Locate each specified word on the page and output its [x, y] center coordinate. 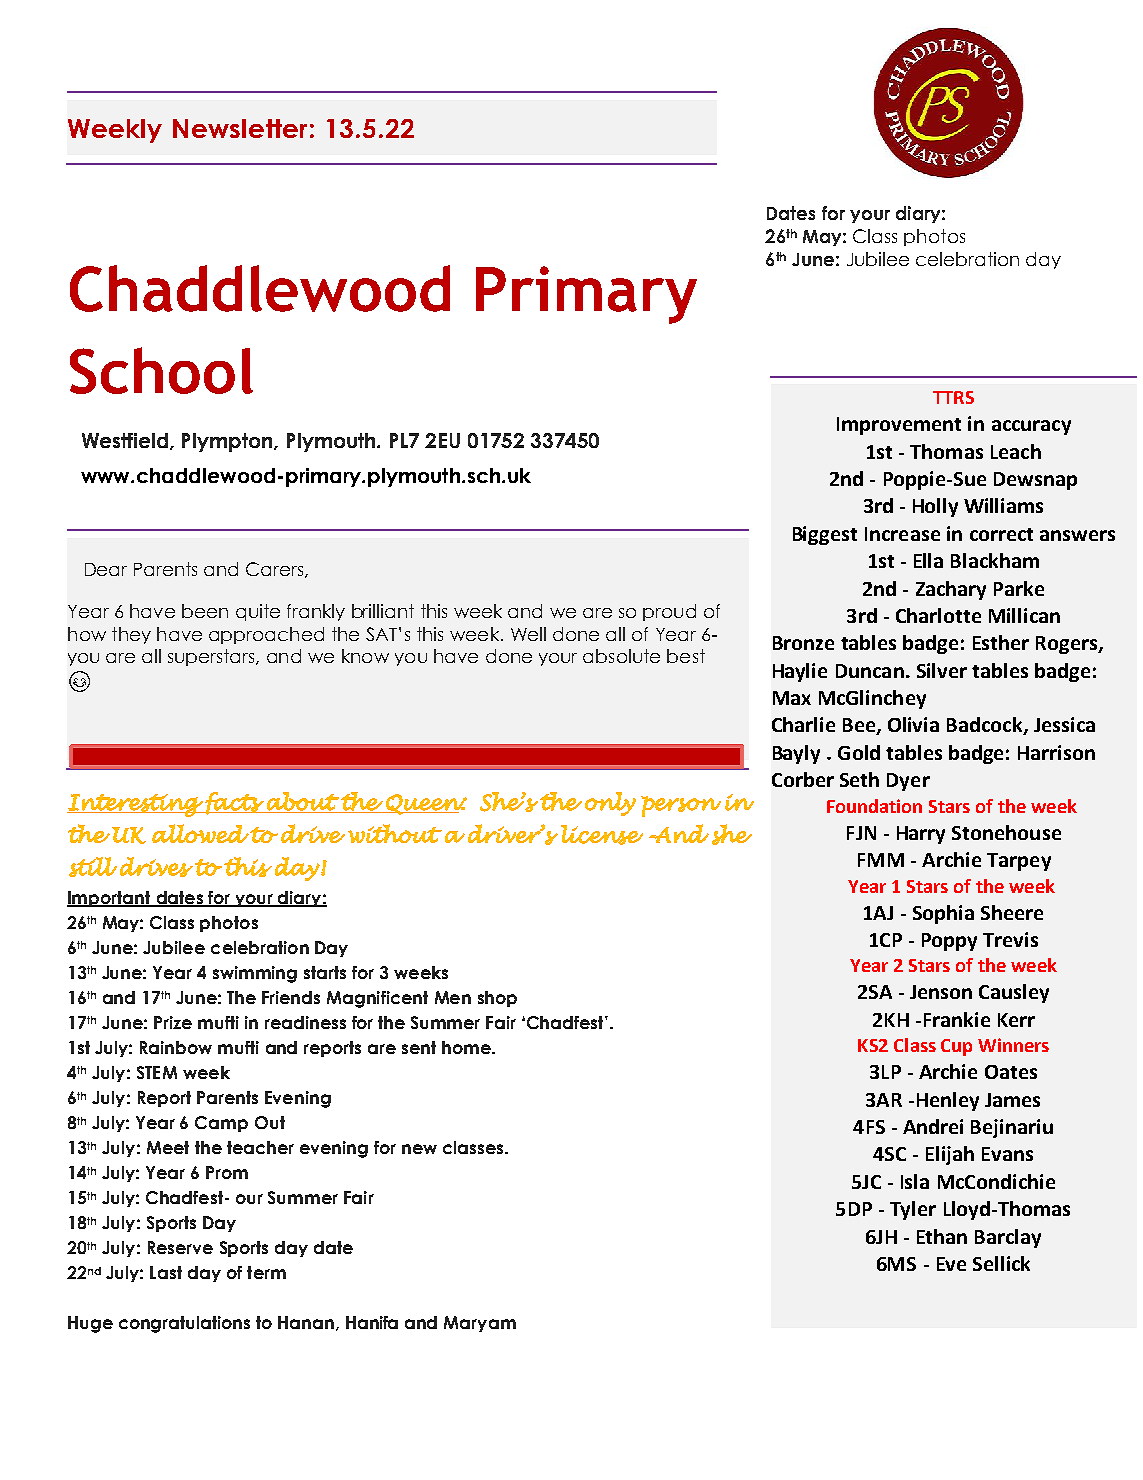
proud [669, 612]
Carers [276, 570]
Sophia [943, 914]
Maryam [480, 1324]
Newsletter [240, 128]
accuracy [1031, 427]
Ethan [942, 1236]
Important [110, 899]
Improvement [899, 426]
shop [497, 999]
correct [1001, 534]
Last [166, 1272]
